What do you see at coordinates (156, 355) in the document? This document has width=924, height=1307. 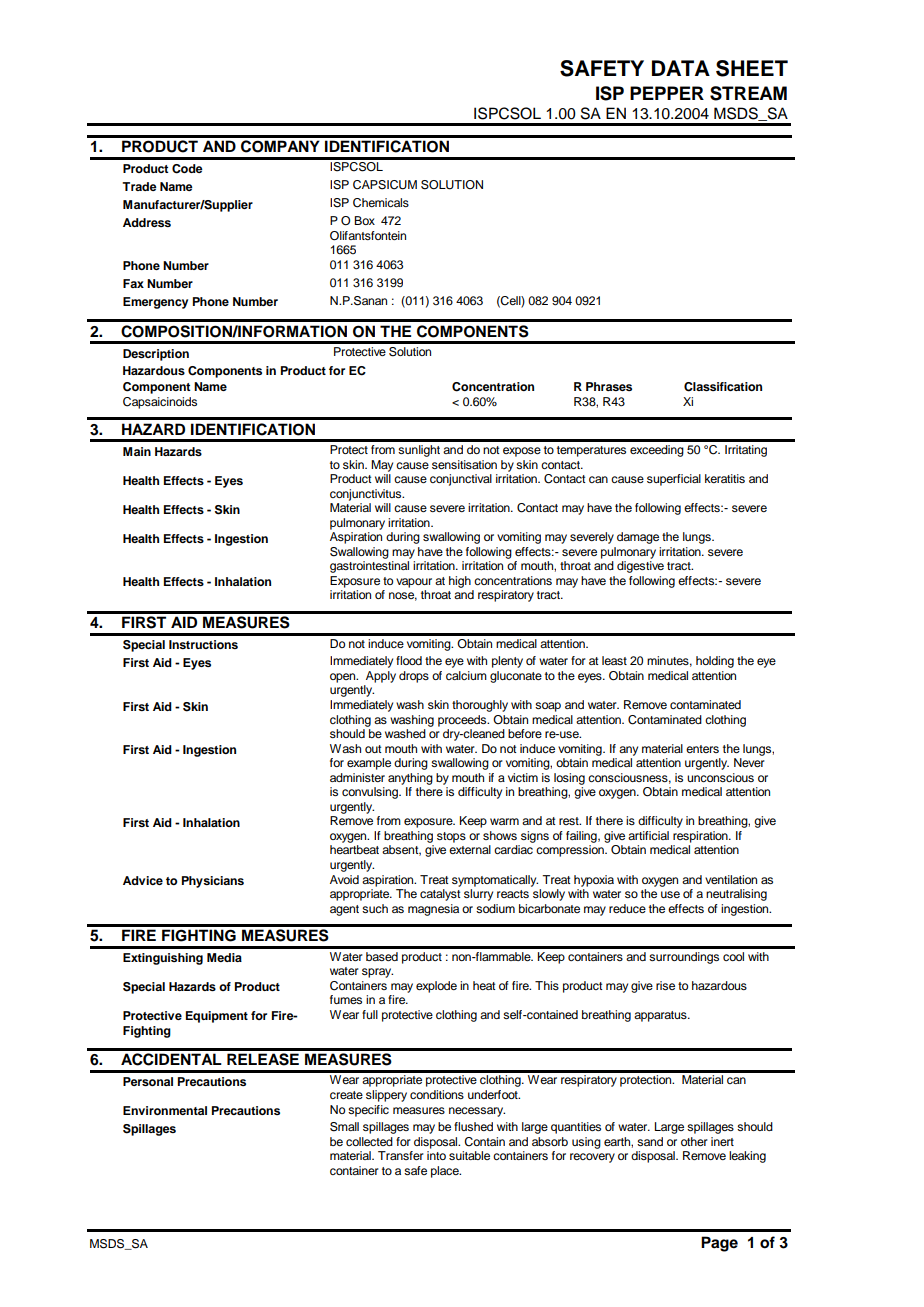 I see `Description` at bounding box center [156, 355].
